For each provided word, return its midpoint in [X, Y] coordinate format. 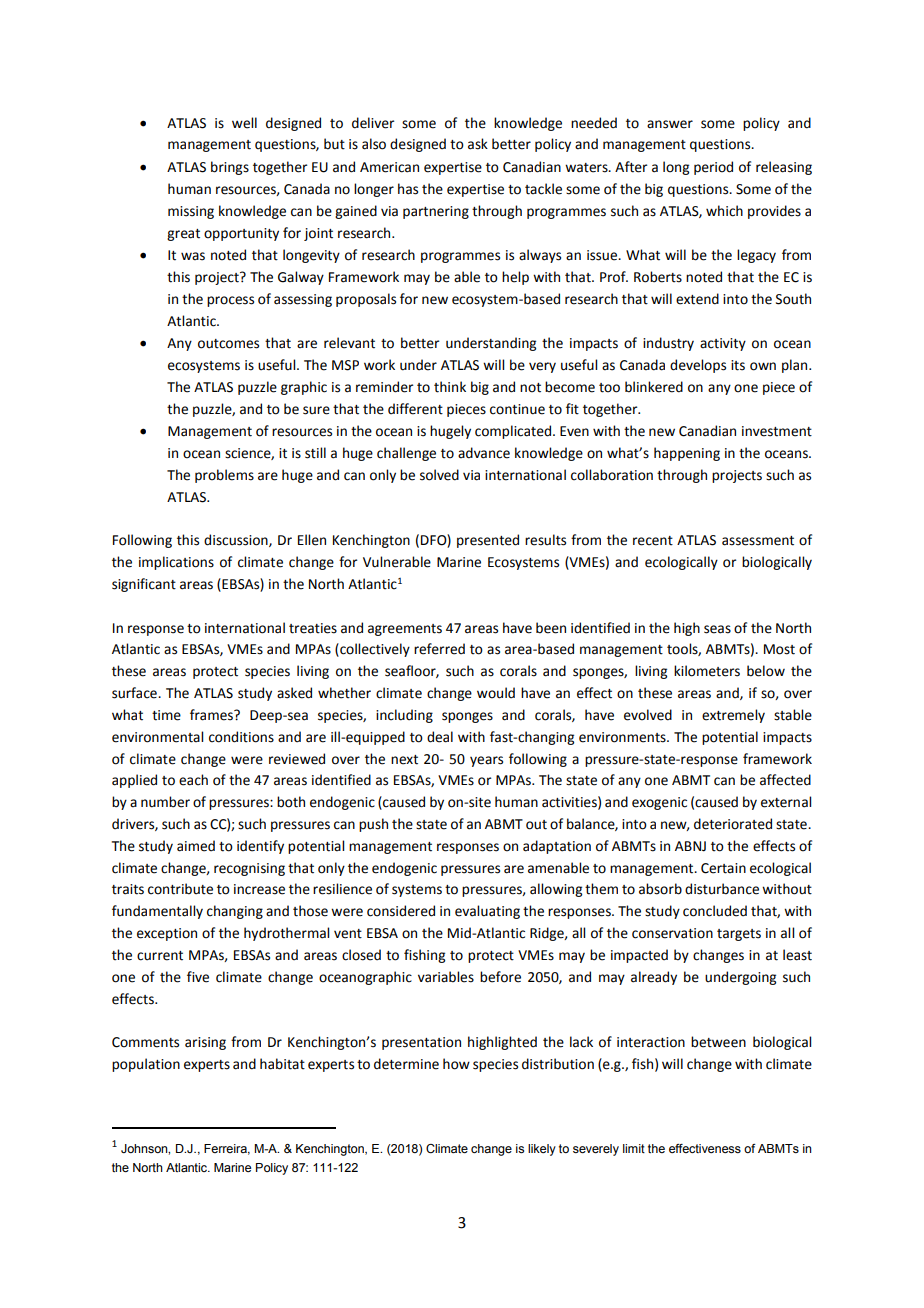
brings [230, 168]
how [456, 1064]
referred [439, 649]
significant [144, 585]
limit [634, 1148]
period [713, 168]
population [146, 1065]
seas [717, 629]
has [408, 189]
